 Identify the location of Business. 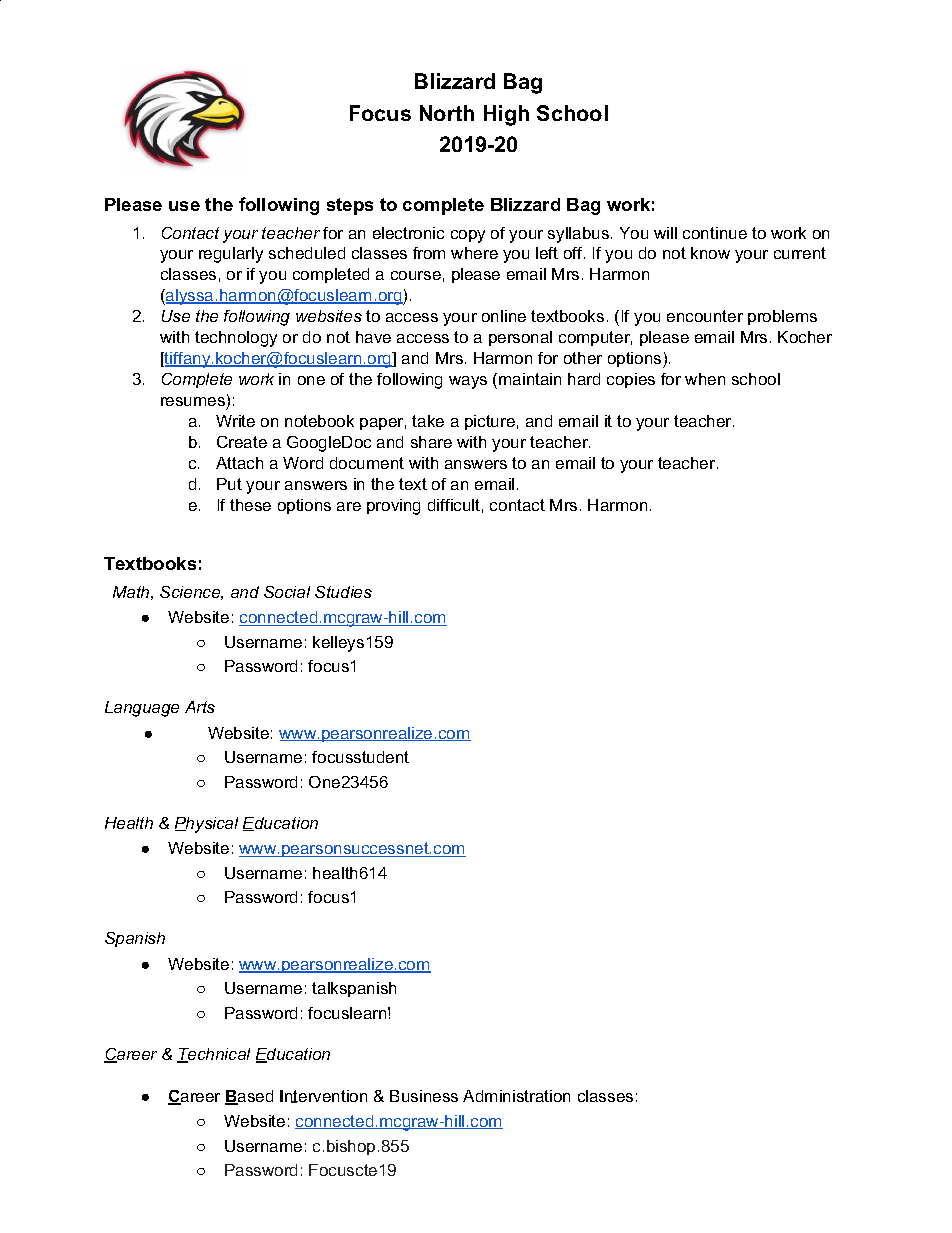
(424, 1096).
